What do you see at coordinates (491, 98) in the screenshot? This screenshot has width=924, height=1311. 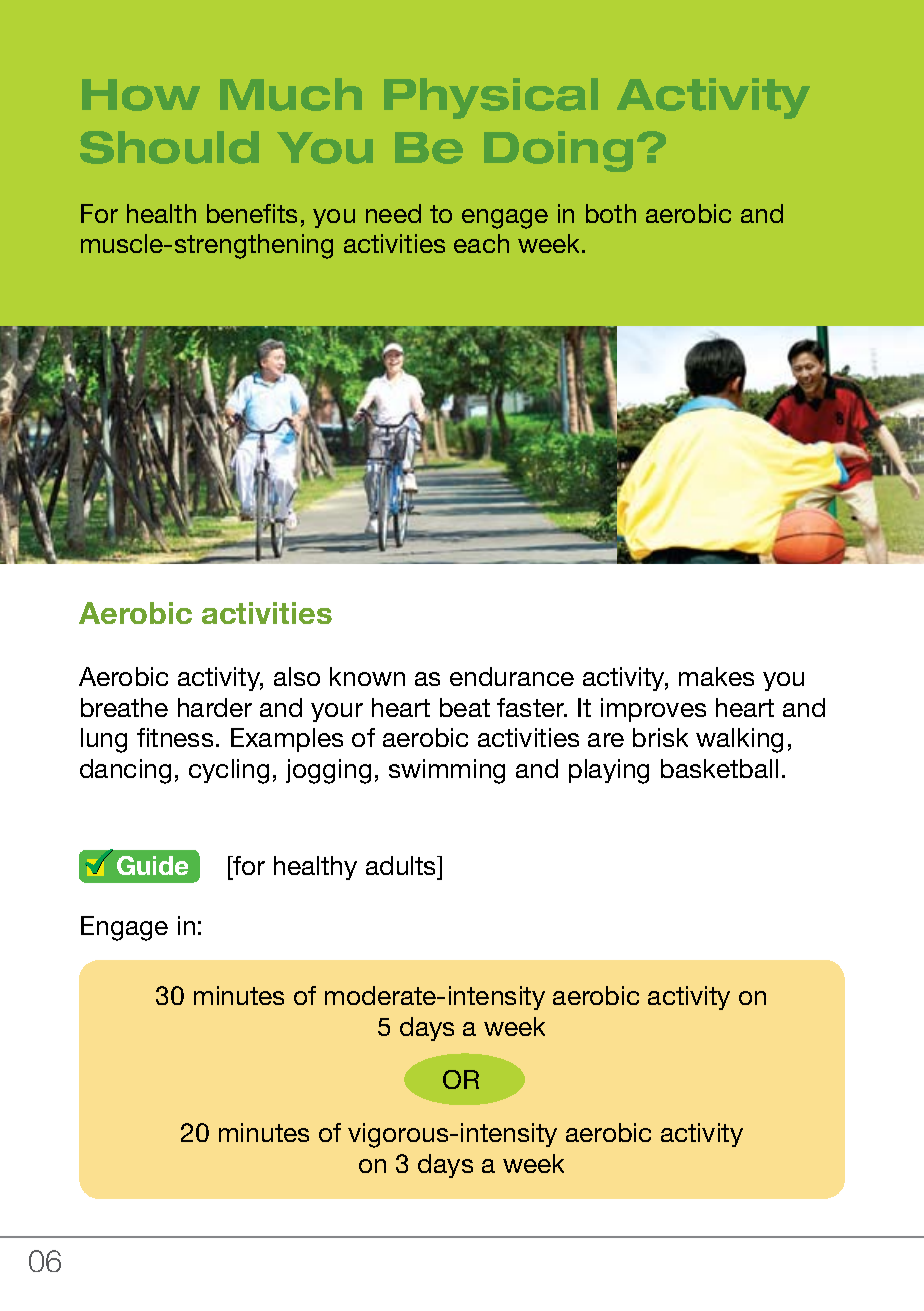 I see `Physical` at bounding box center [491, 98].
